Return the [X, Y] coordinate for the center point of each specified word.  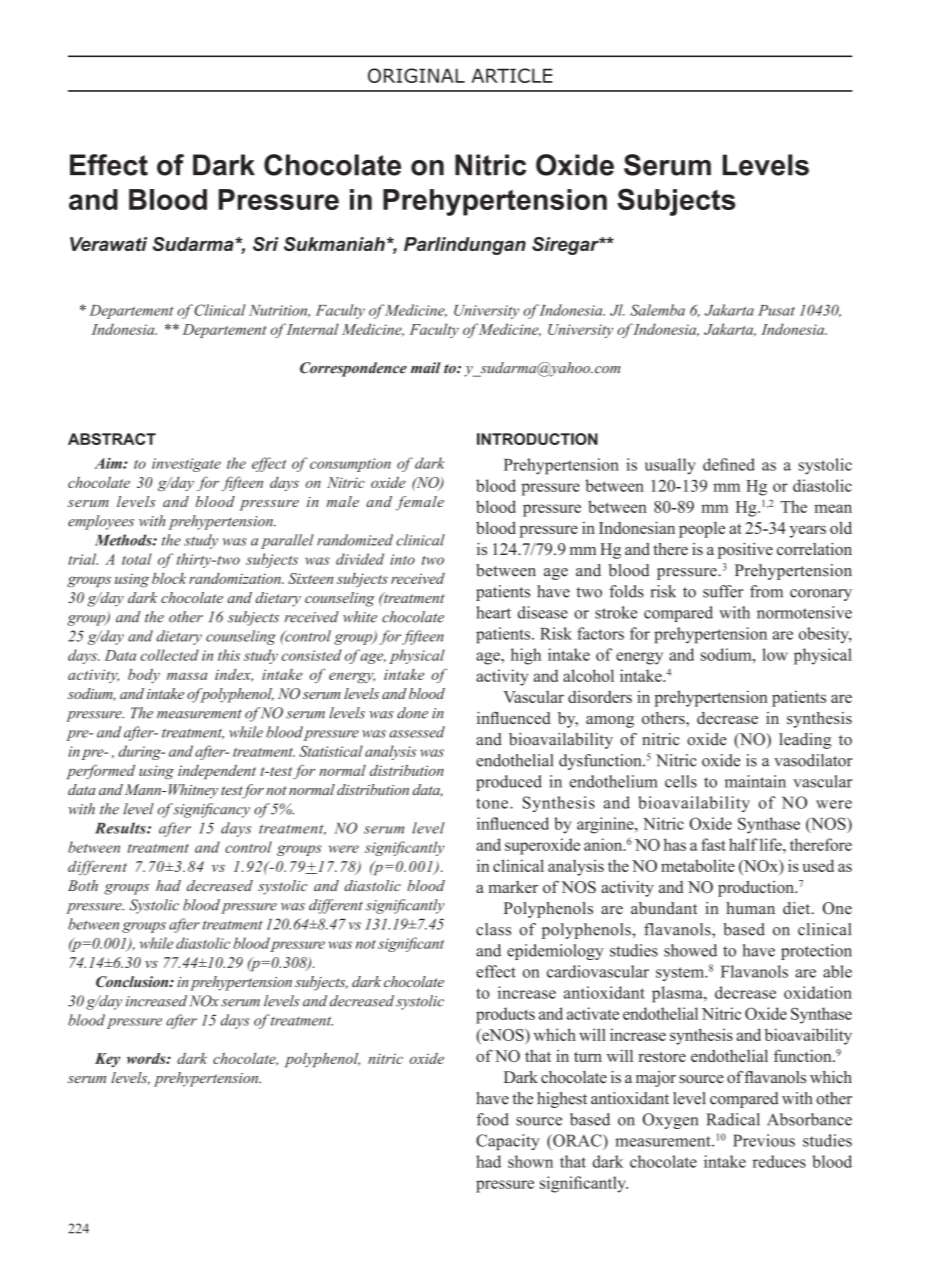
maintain [755, 781]
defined [729, 464]
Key [107, 1060]
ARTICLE [512, 75]
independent [217, 771]
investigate [186, 465]
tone [492, 803]
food [493, 1119]
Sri [266, 244]
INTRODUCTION [537, 439]
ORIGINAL [416, 75]
